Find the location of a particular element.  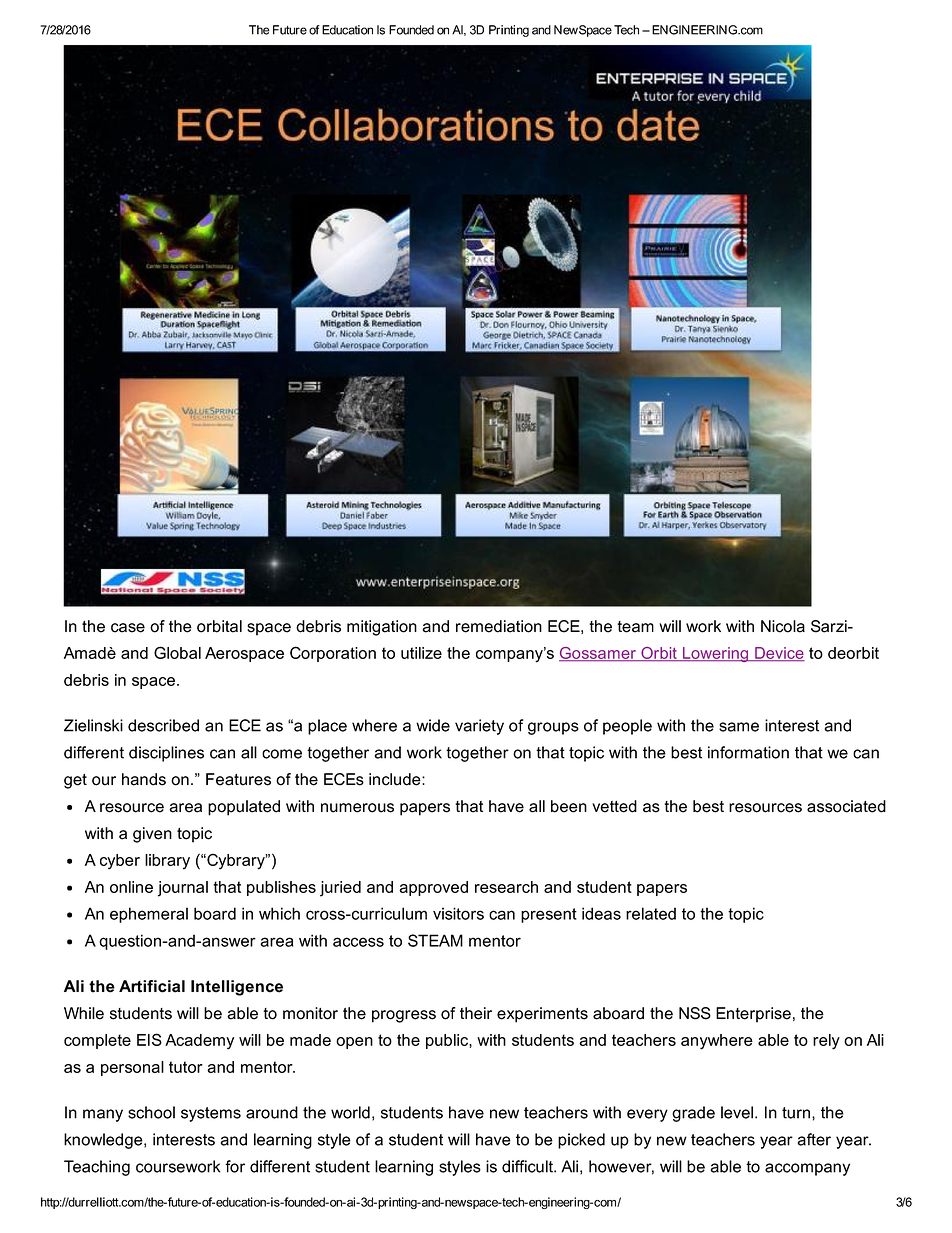

related is located at coordinates (651, 913).
